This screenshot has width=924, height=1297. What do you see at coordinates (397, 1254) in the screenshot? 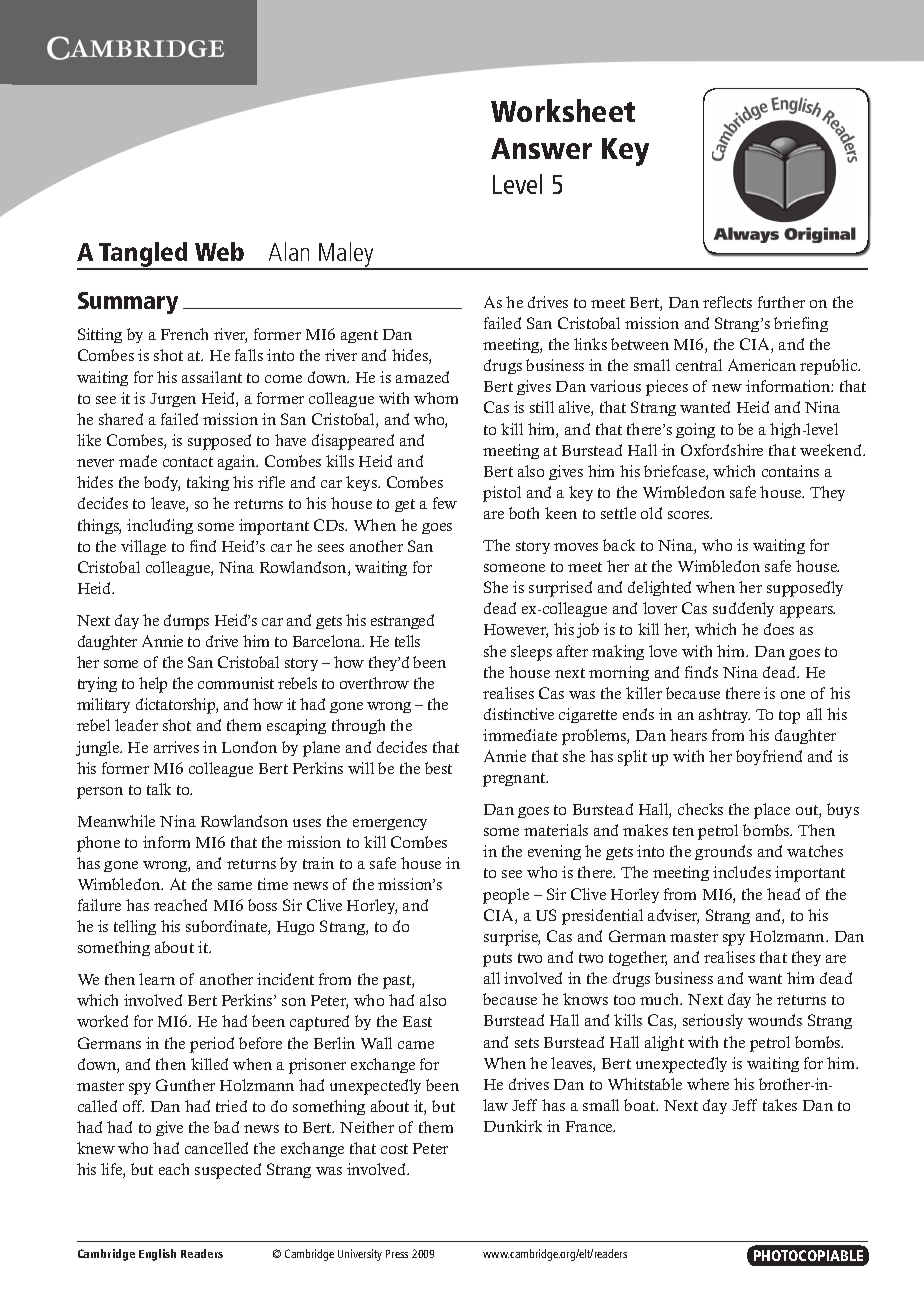
I see `Press` at bounding box center [397, 1254].
